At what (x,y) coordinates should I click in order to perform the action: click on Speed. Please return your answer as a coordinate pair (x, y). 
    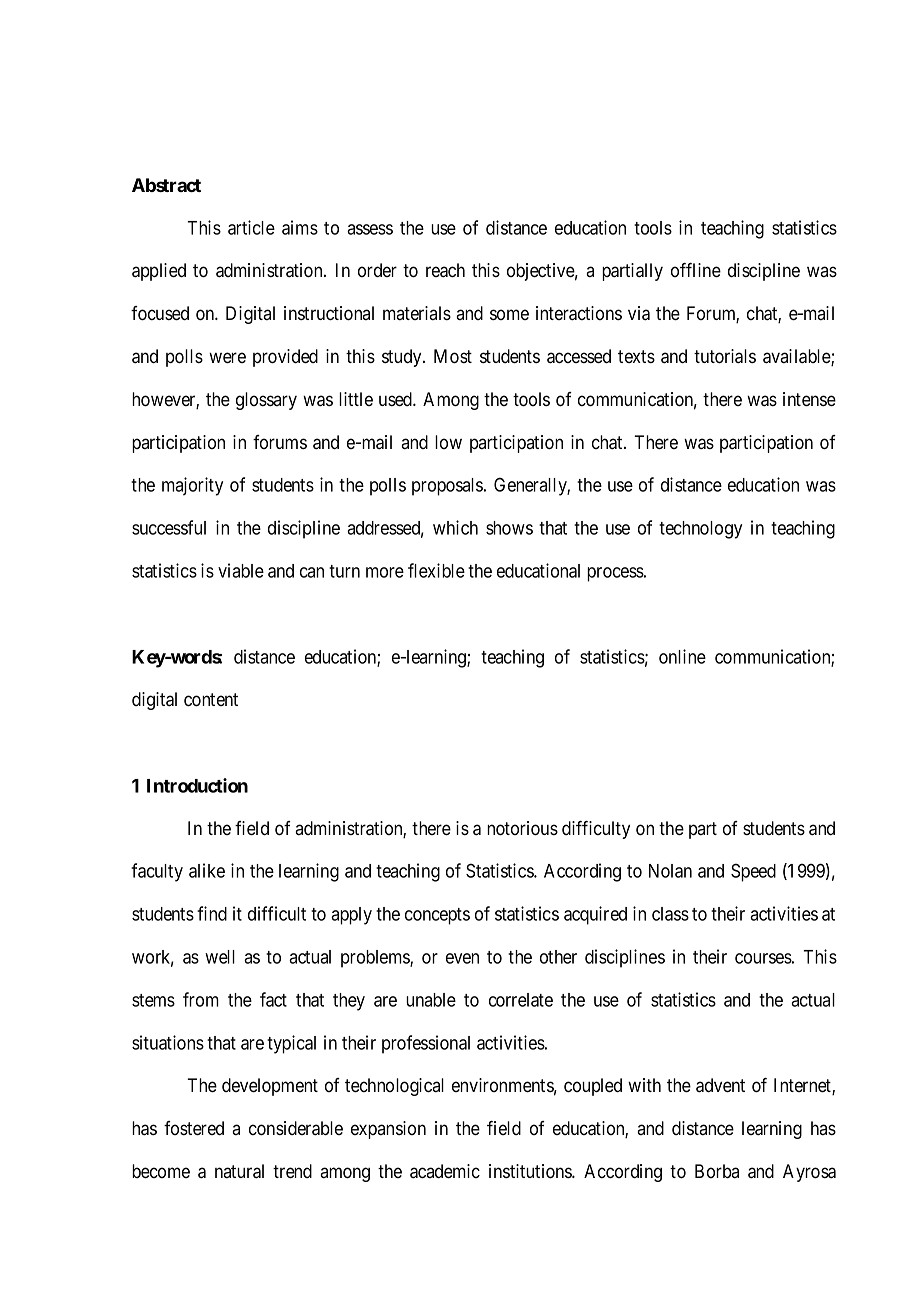
    Looking at the image, I should click on (753, 872).
